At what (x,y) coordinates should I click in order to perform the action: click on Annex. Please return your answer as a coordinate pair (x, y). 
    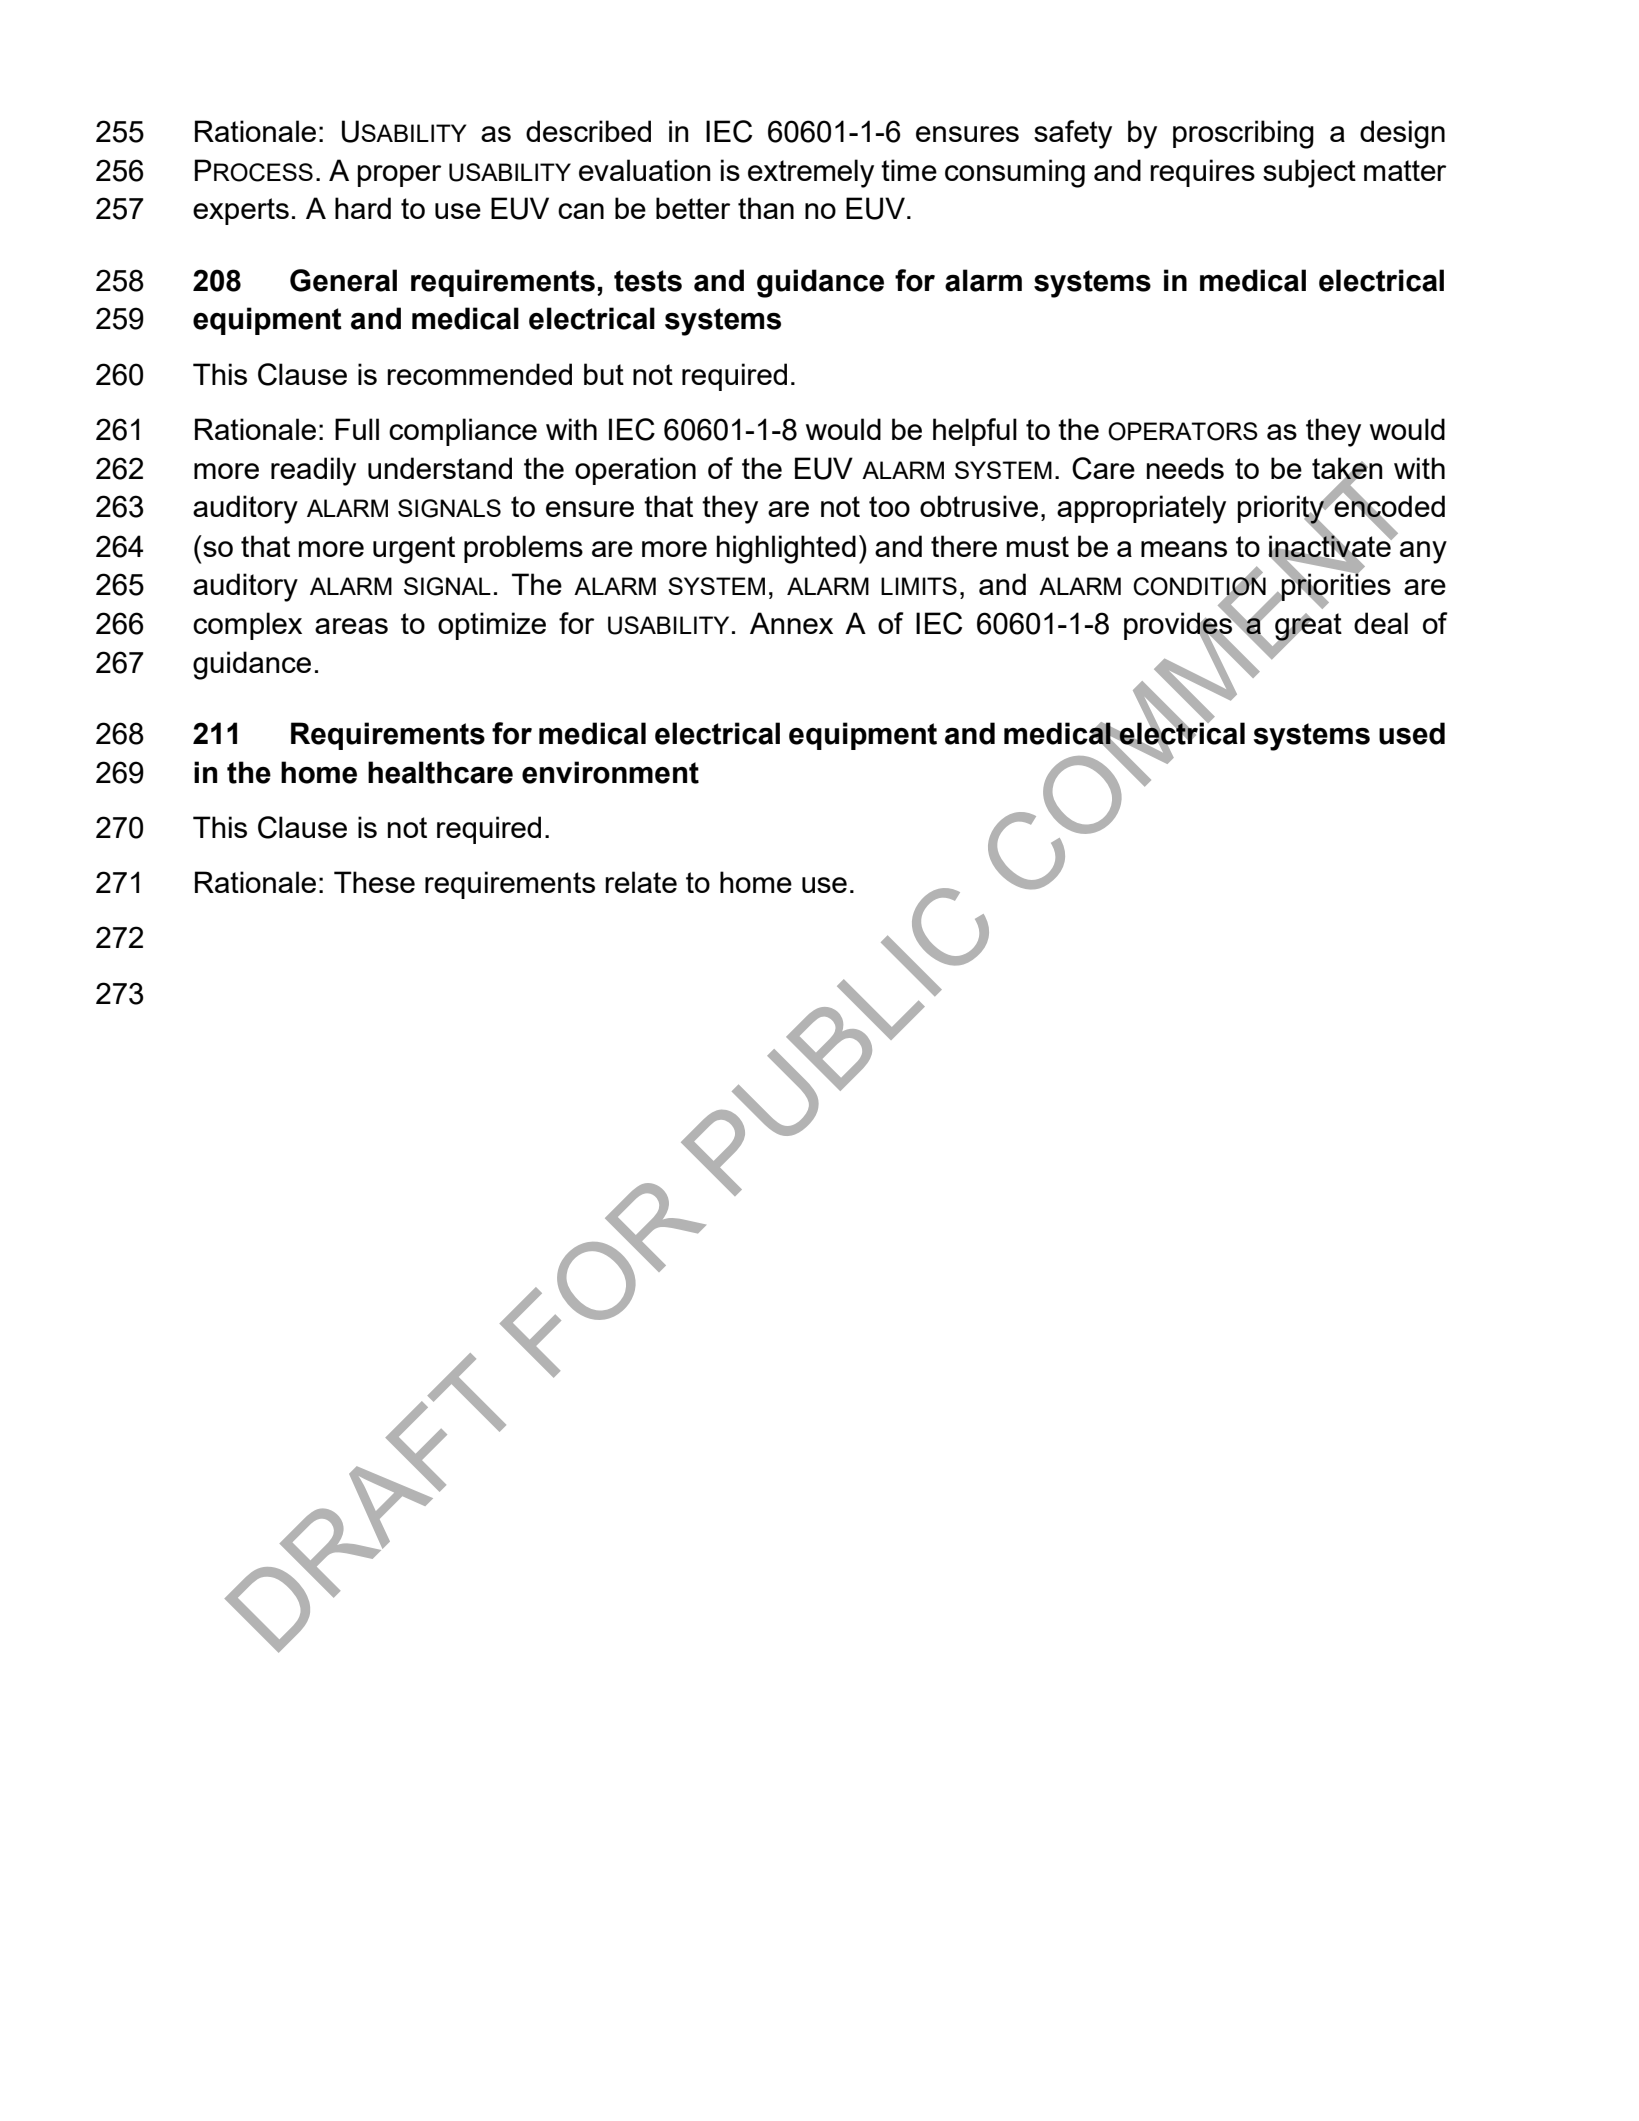
    Looking at the image, I should click on (791, 623).
